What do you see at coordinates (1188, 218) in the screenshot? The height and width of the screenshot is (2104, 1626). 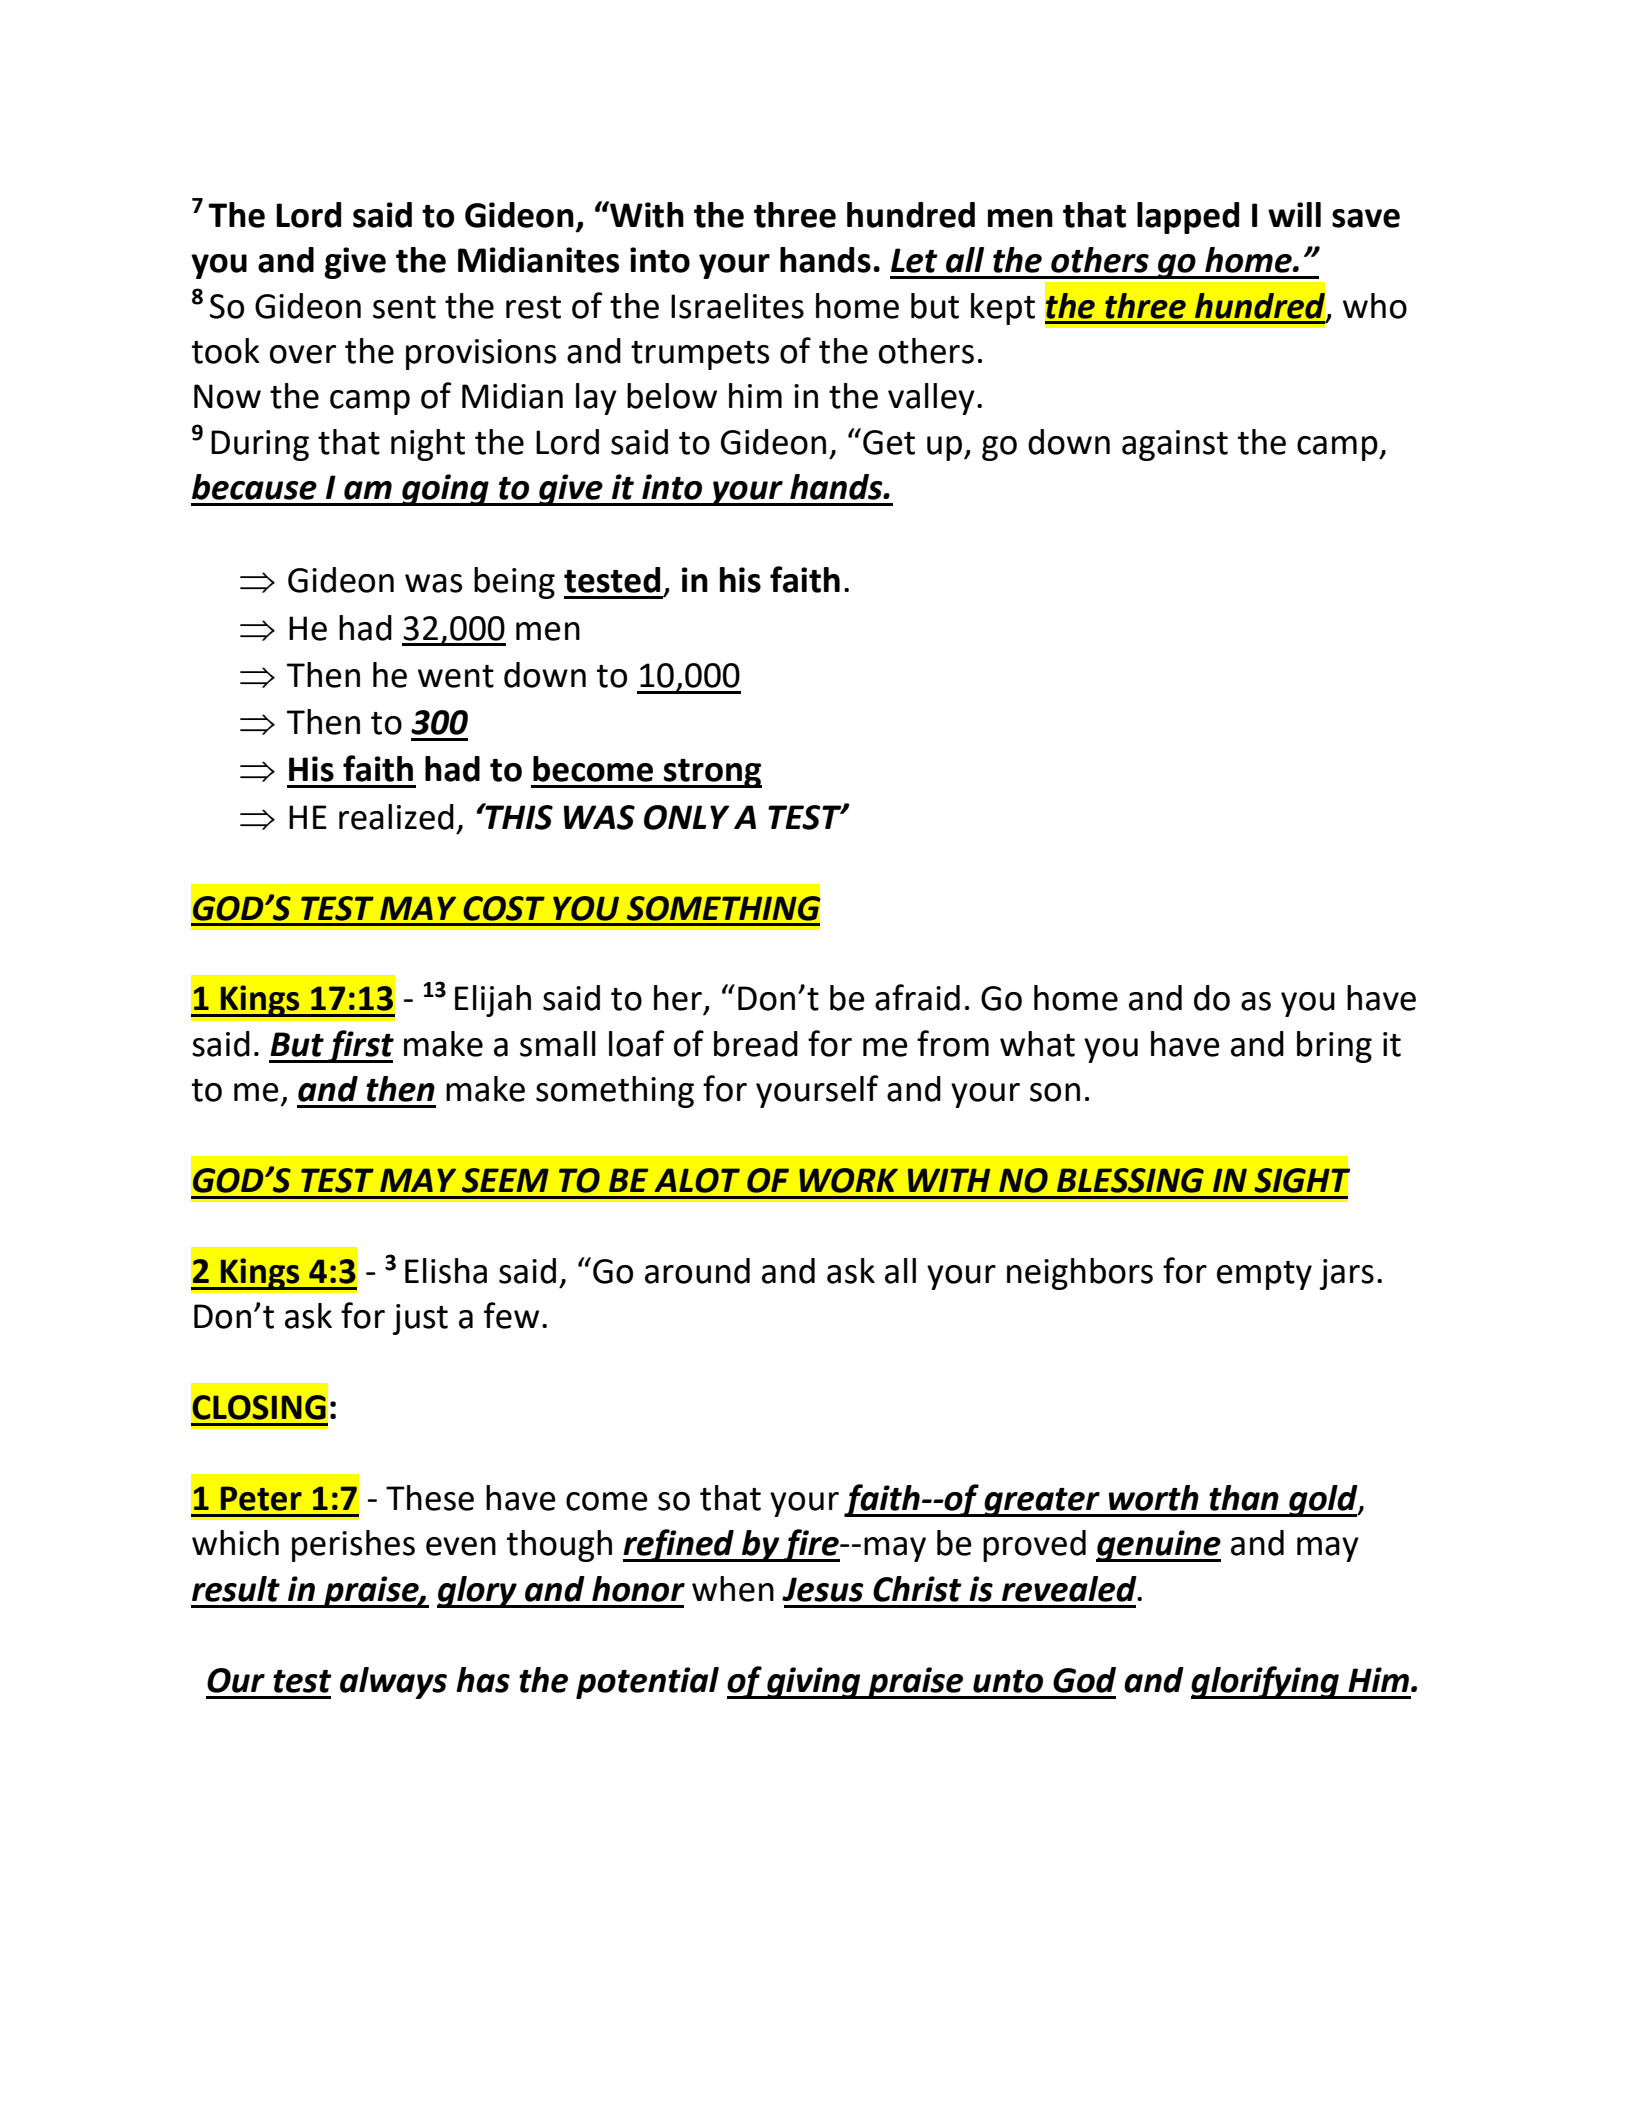 I see `lapped` at bounding box center [1188, 218].
